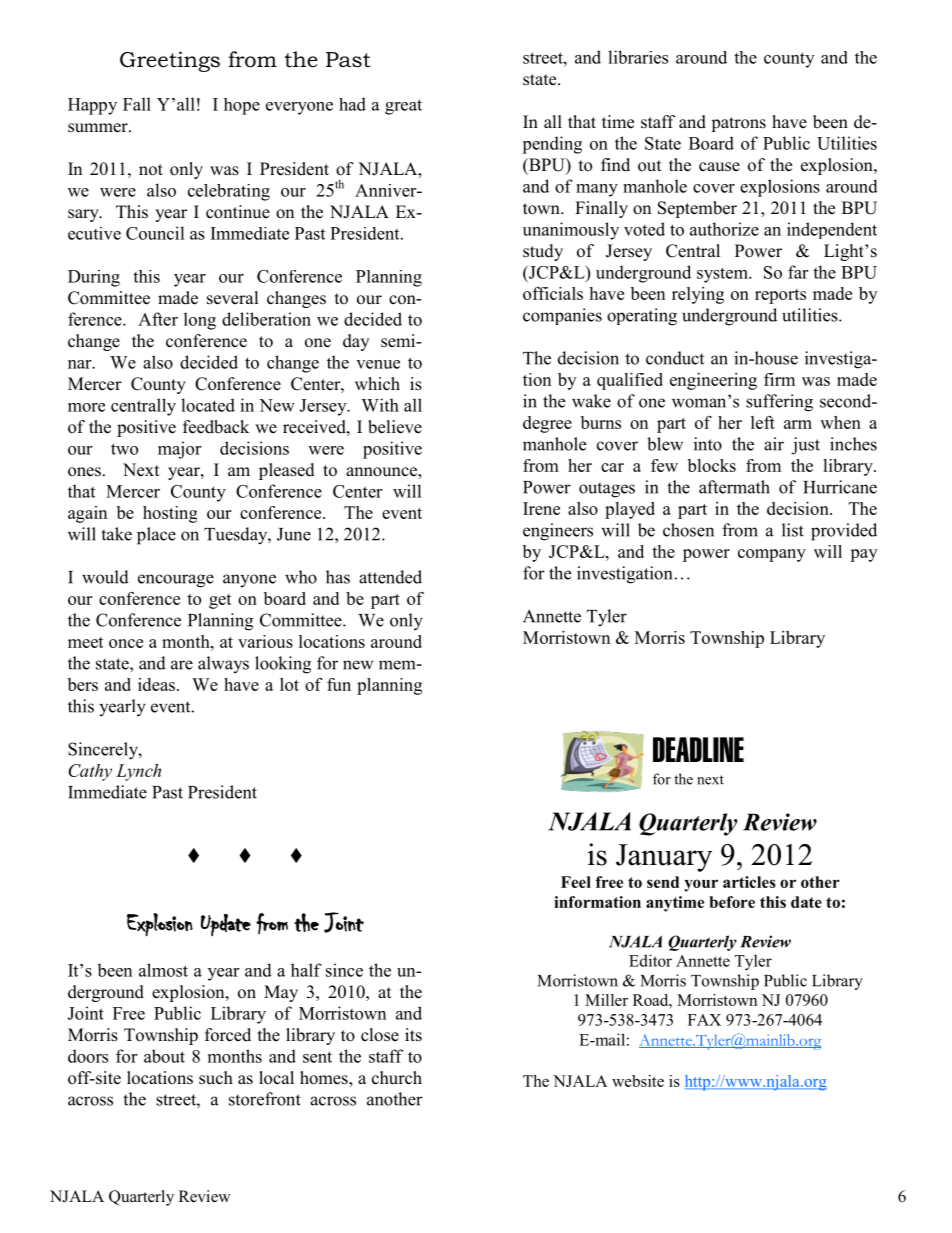  What do you see at coordinates (233, 298) in the image?
I see `several` at bounding box center [233, 298].
